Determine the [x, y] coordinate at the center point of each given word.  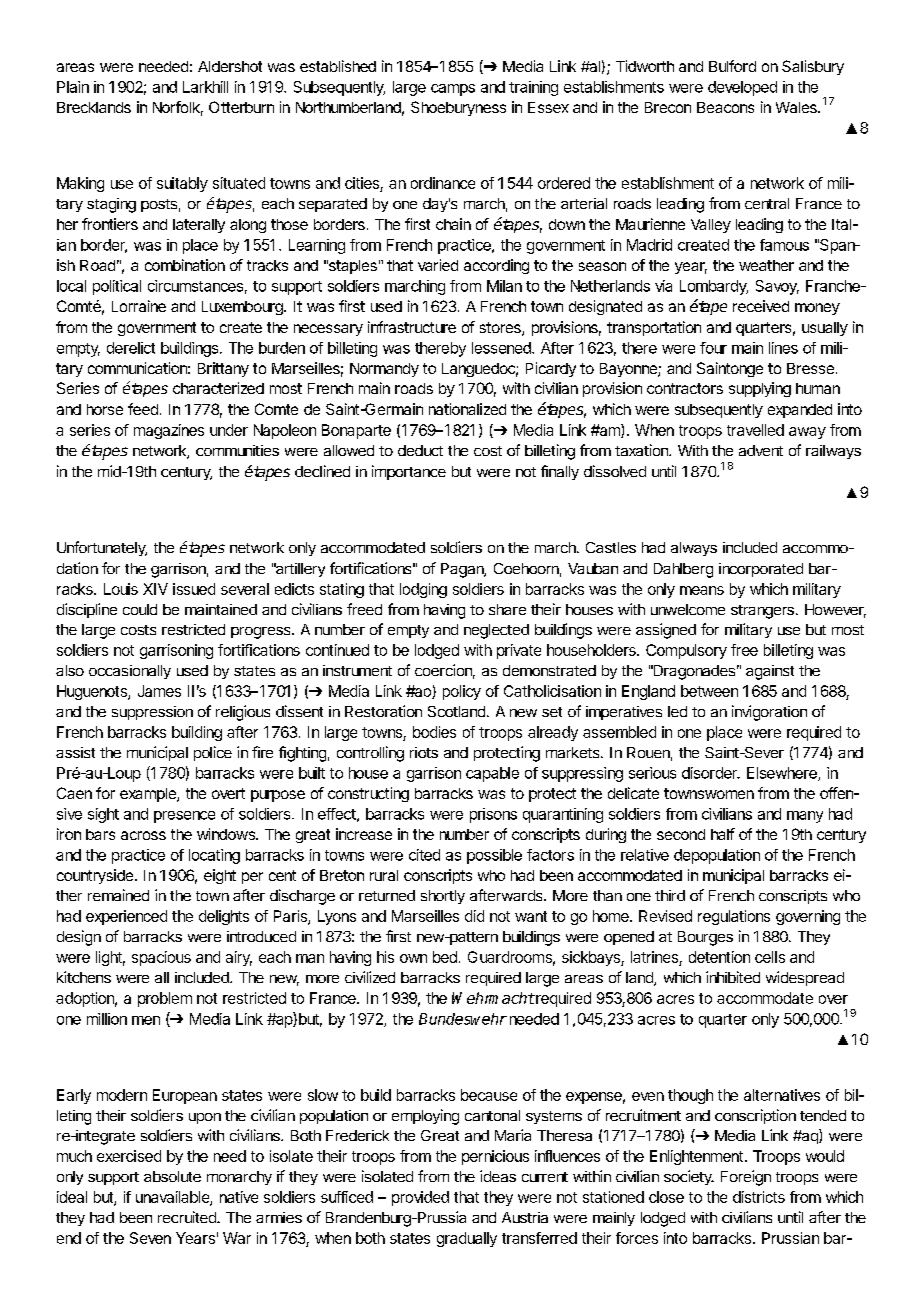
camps [453, 90]
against [770, 672]
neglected [496, 631]
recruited [188, 1217]
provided [420, 1198]
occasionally [130, 672]
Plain [73, 87]
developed [742, 88]
